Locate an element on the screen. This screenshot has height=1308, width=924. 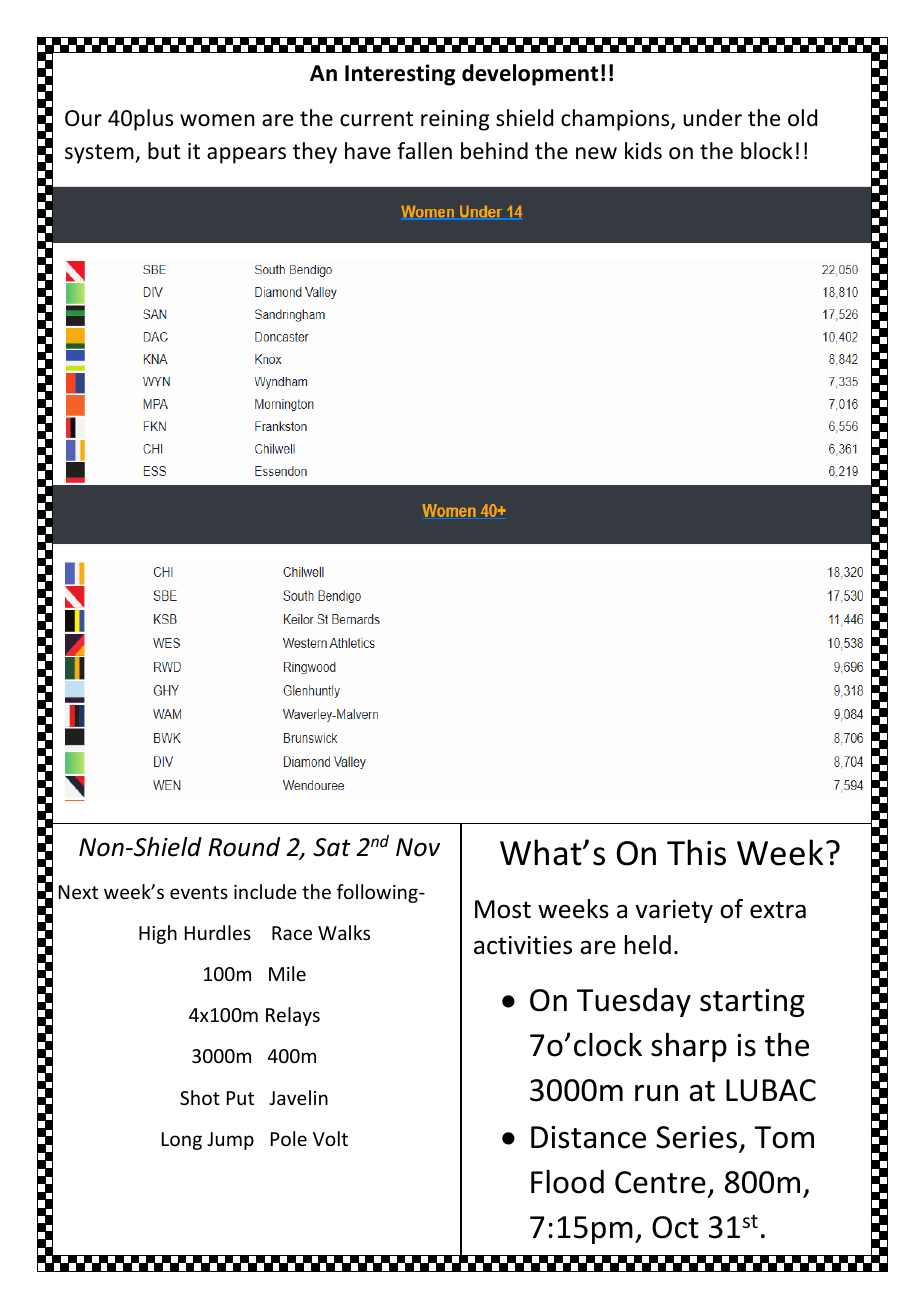
but is located at coordinates (164, 151).
